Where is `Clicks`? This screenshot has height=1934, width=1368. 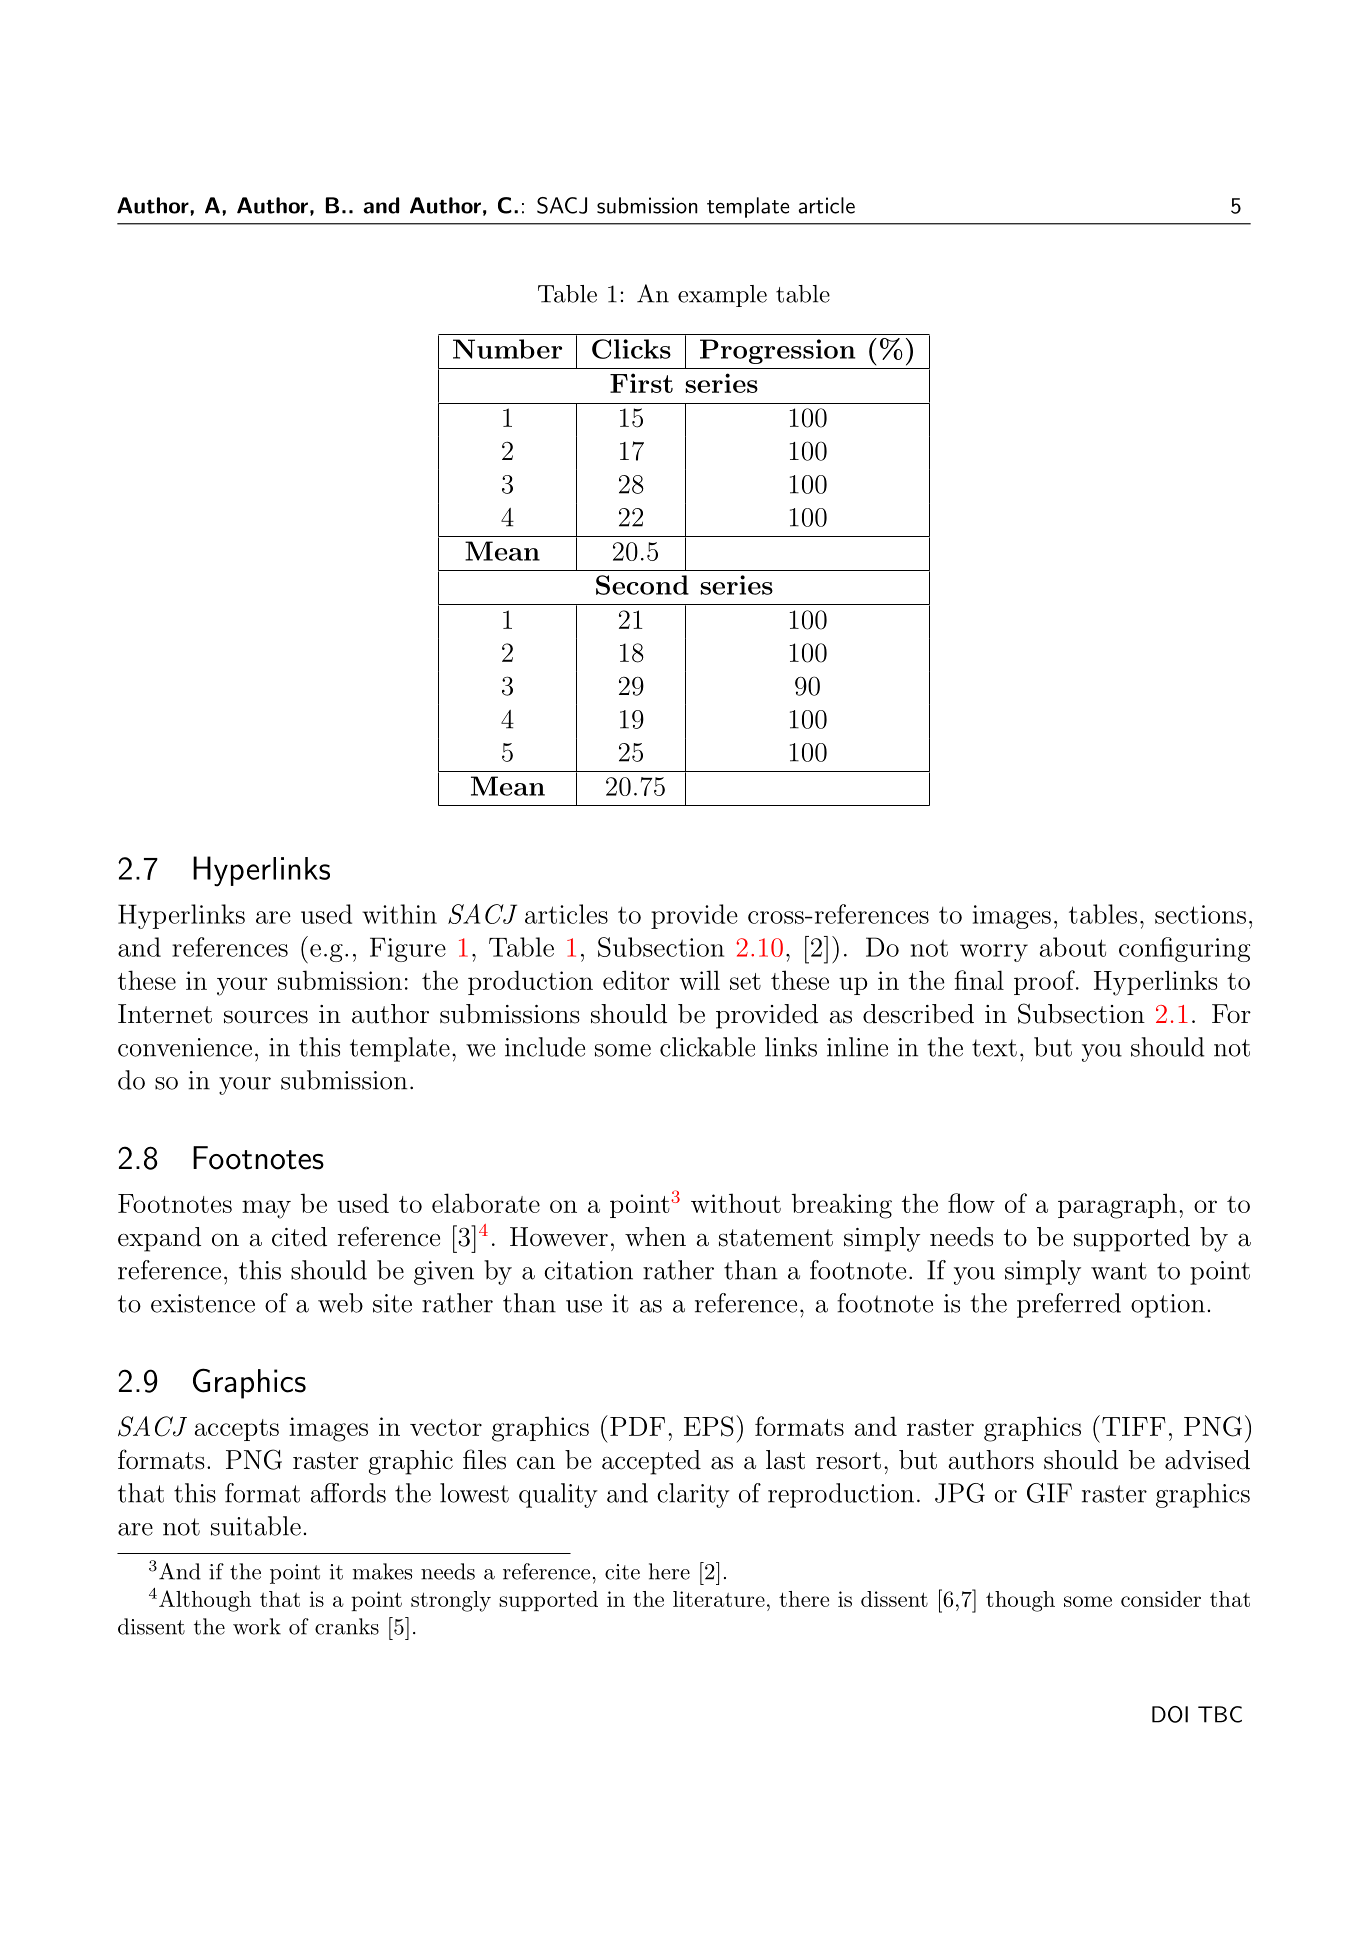 Clicks is located at coordinates (631, 349).
